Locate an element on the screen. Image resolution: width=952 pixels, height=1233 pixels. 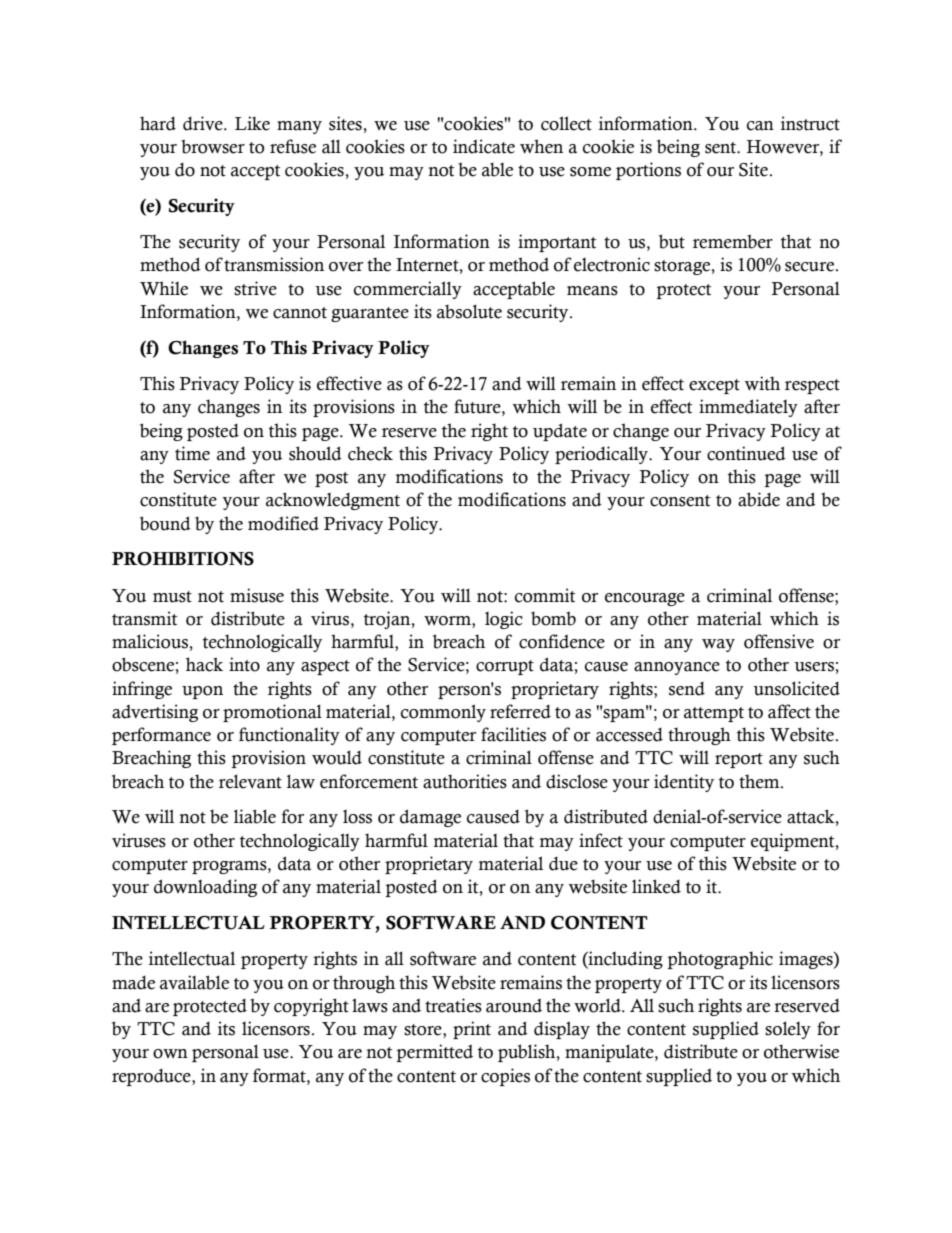
way is located at coordinates (718, 645).
